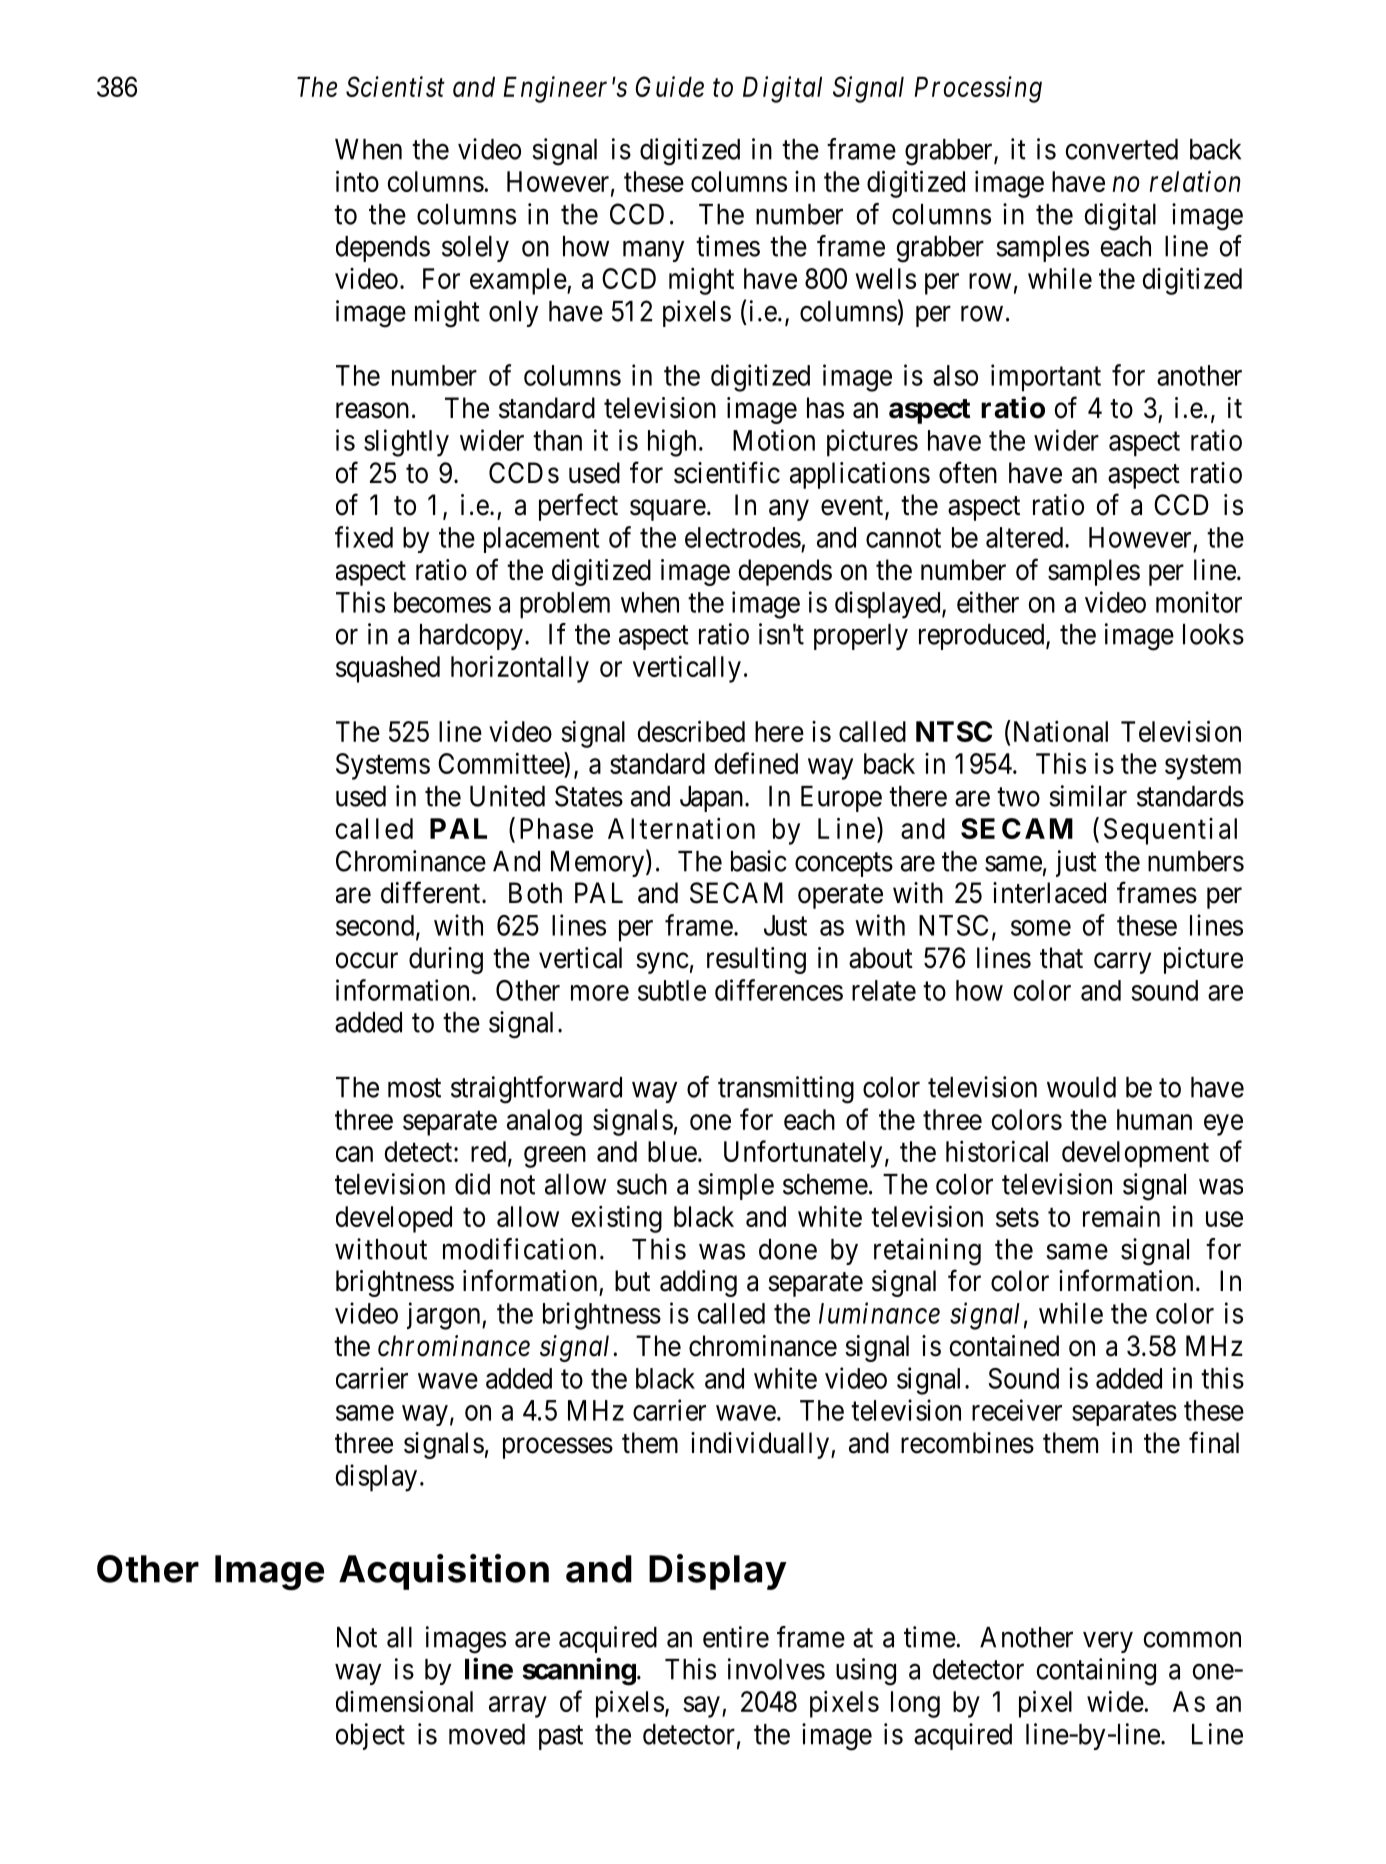  I want to click on monitor, so click(1199, 602).
